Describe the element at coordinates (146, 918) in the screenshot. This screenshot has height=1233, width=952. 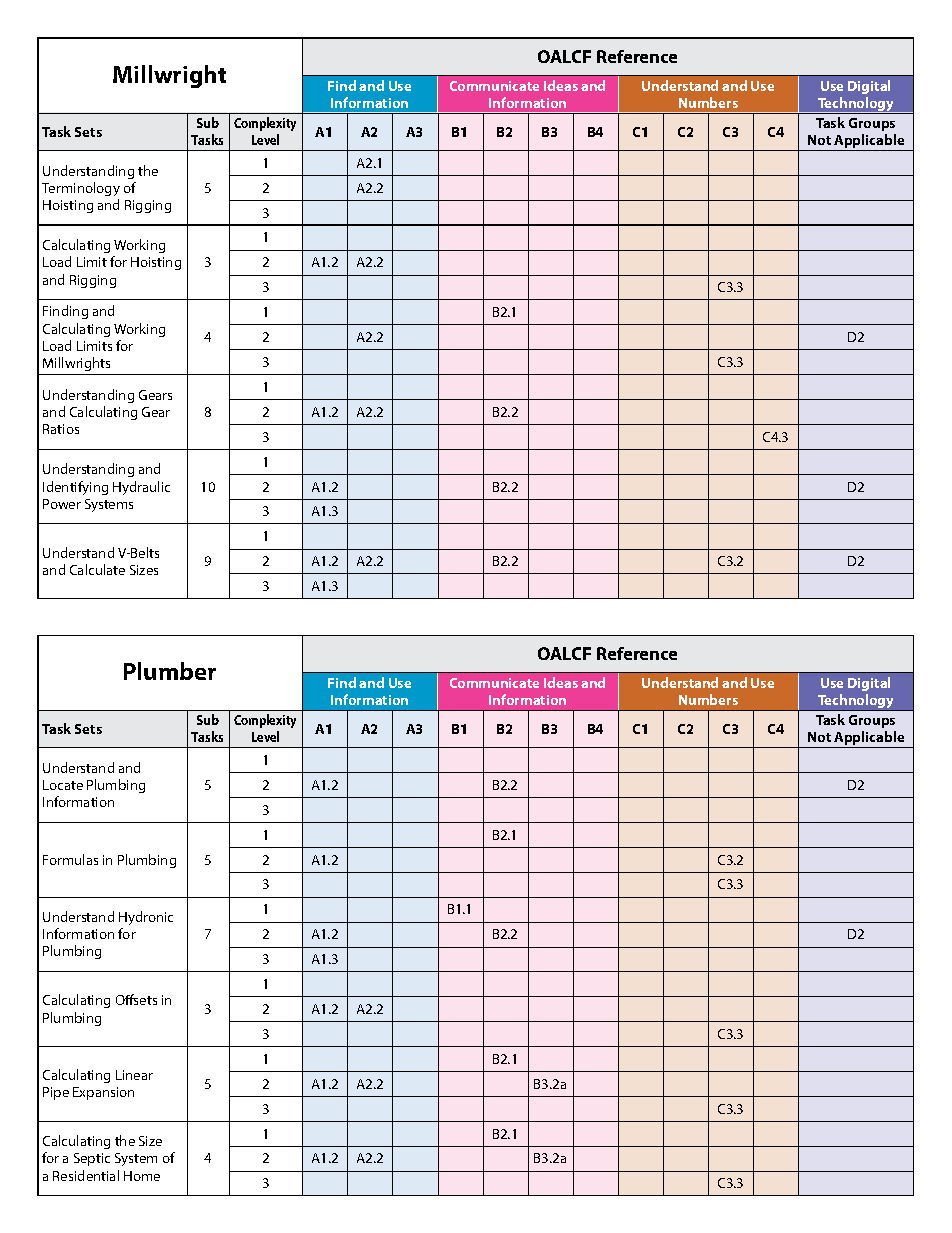
I see `Hydronic` at that location.
